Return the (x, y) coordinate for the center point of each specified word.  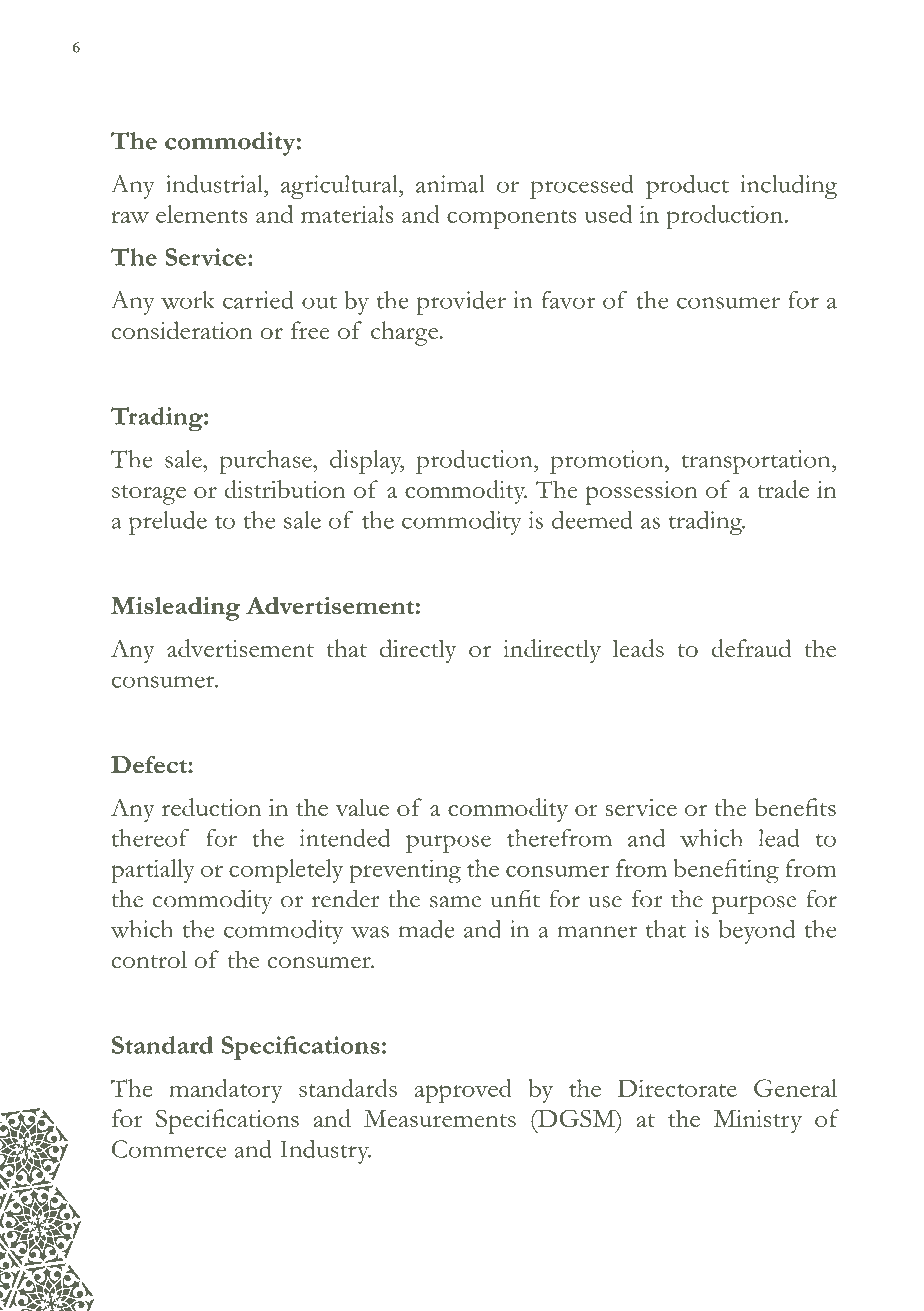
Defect (150, 764)
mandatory (226, 1091)
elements (201, 214)
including (789, 187)
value (362, 807)
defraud (751, 648)
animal (450, 184)
